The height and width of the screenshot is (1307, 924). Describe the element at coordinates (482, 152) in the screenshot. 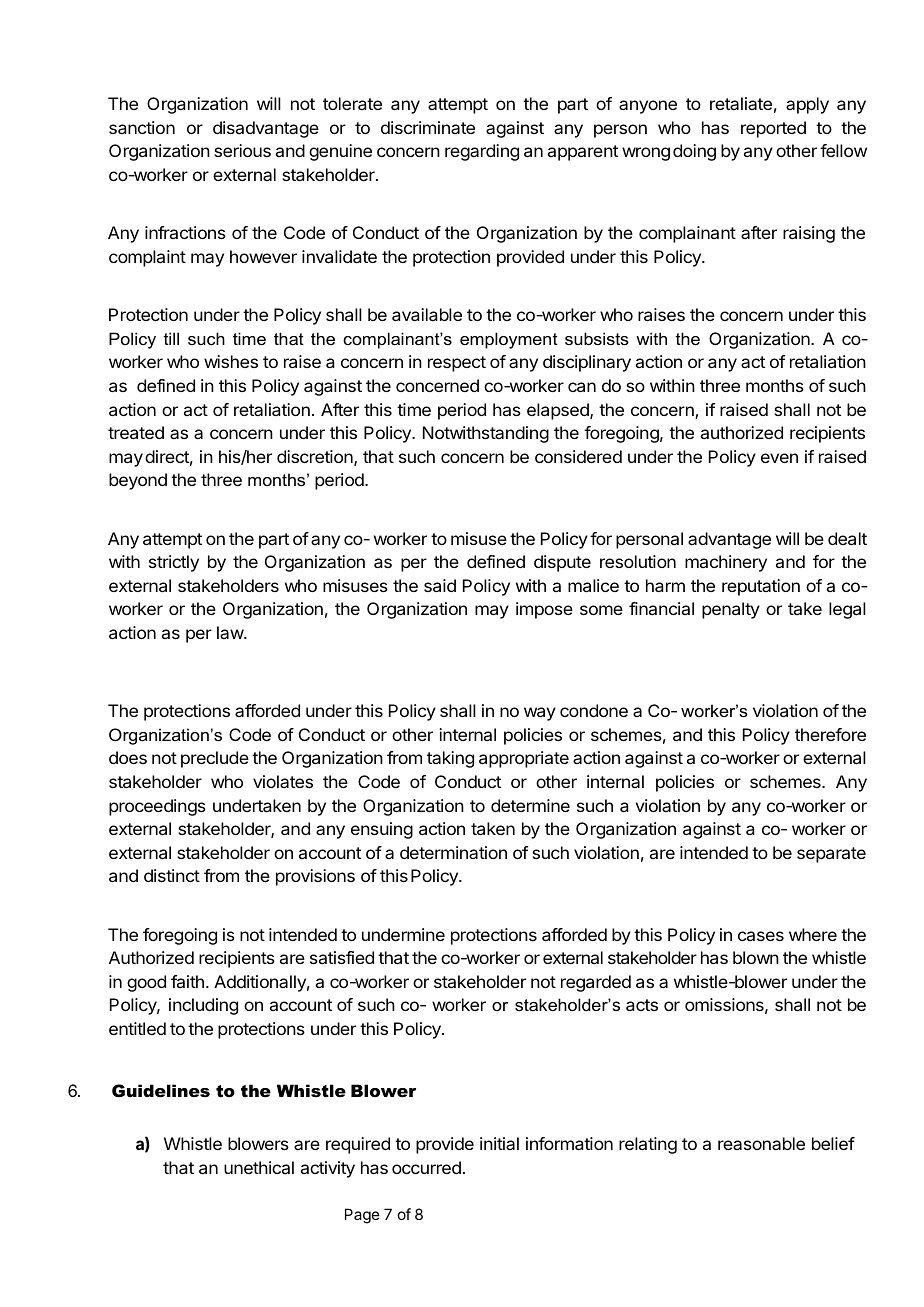

I see `regarding` at that location.
